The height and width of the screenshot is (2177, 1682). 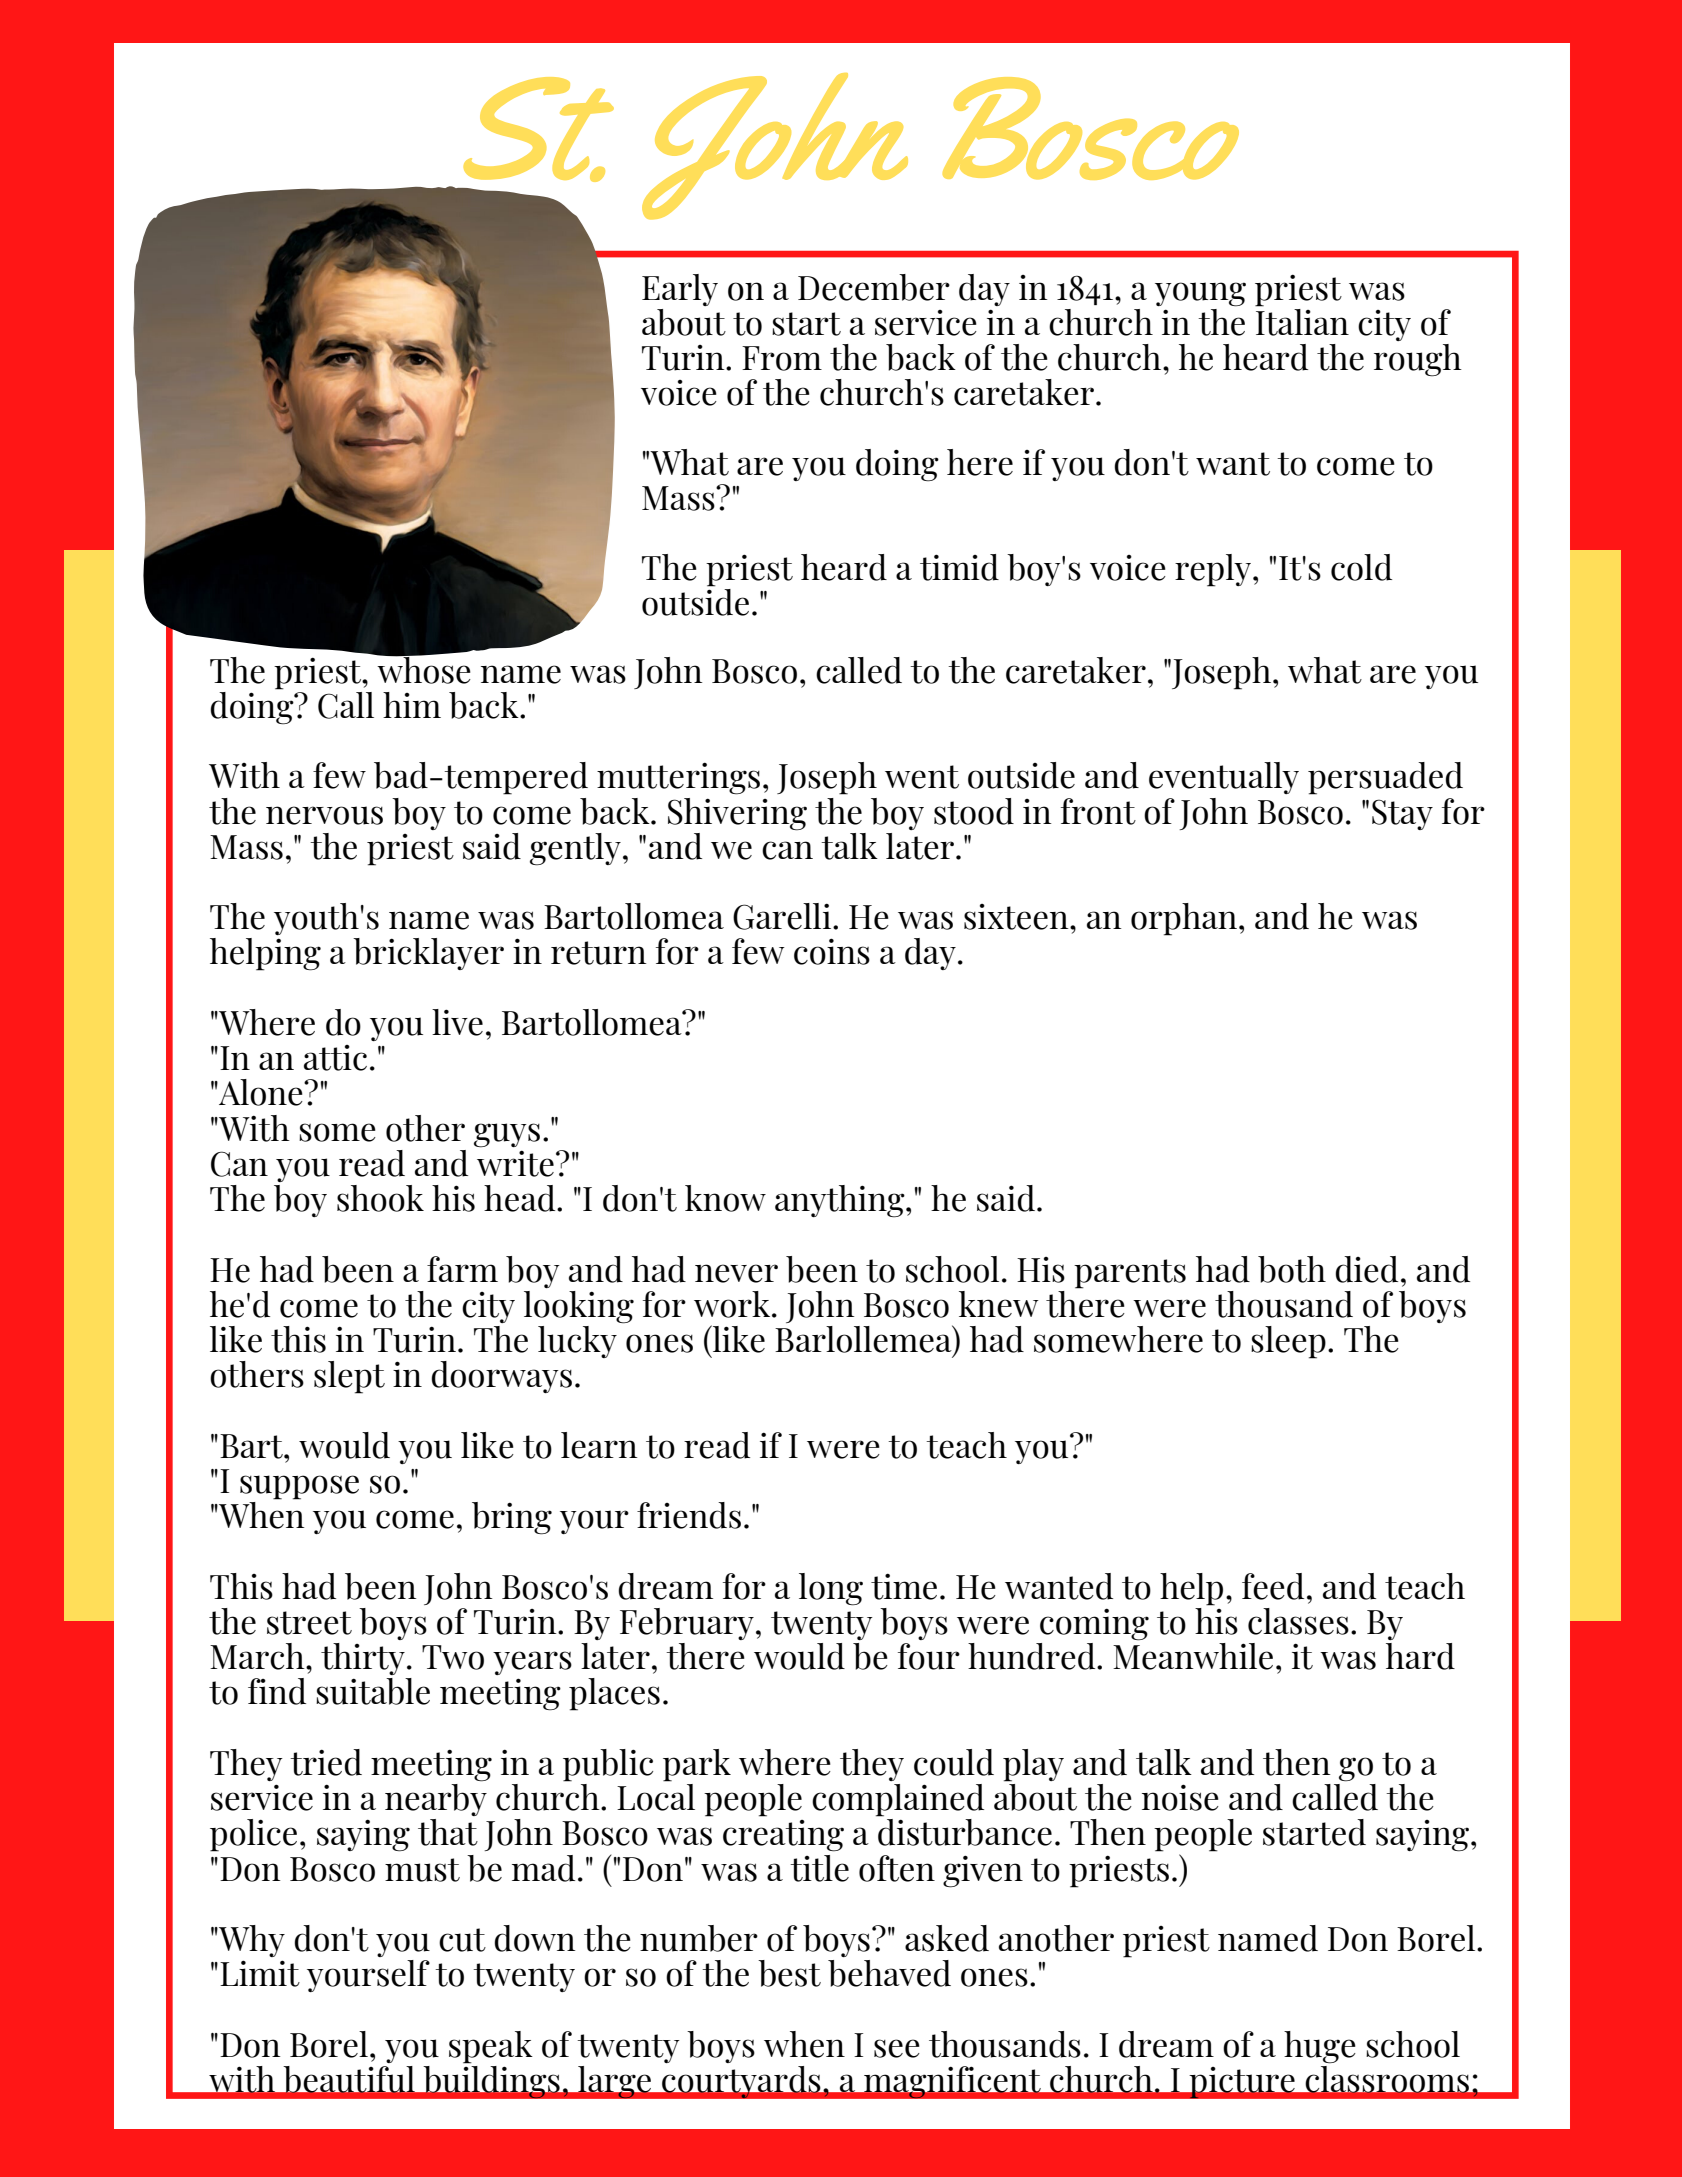 I want to click on work, so click(x=733, y=1304).
